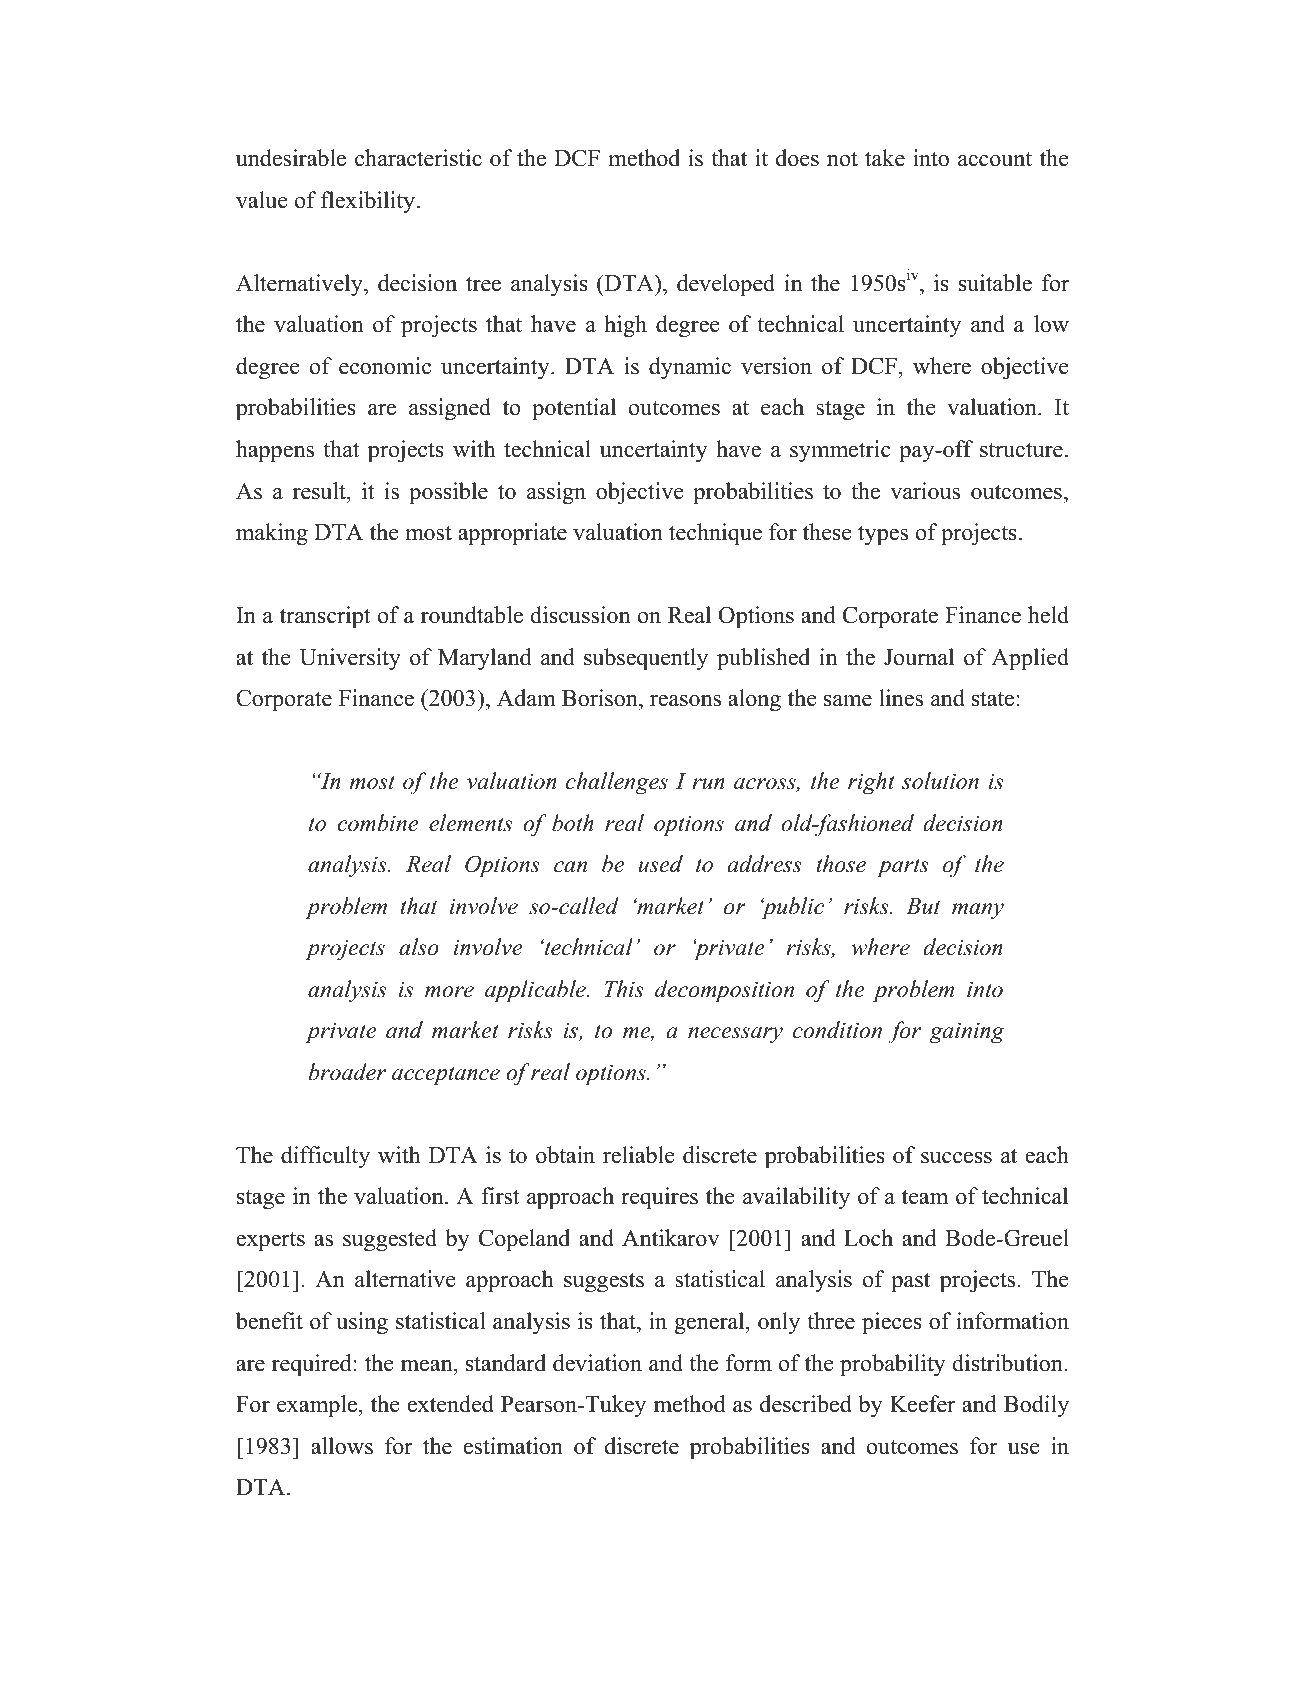 The height and width of the screenshot is (1689, 1305). Describe the element at coordinates (995, 159) in the screenshot. I see `account` at that location.
